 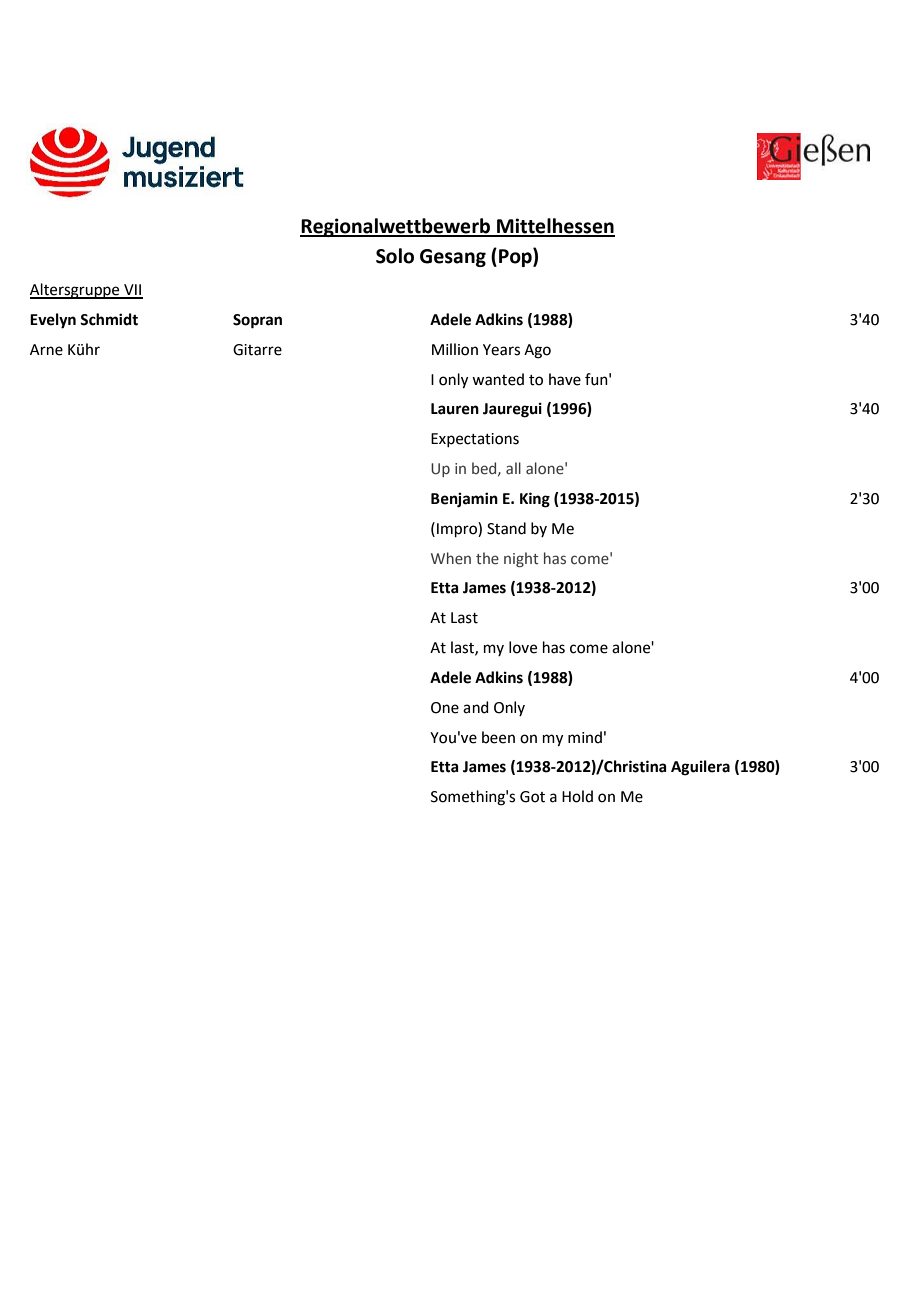 What do you see at coordinates (535, 500) in the screenshot?
I see `King` at bounding box center [535, 500].
